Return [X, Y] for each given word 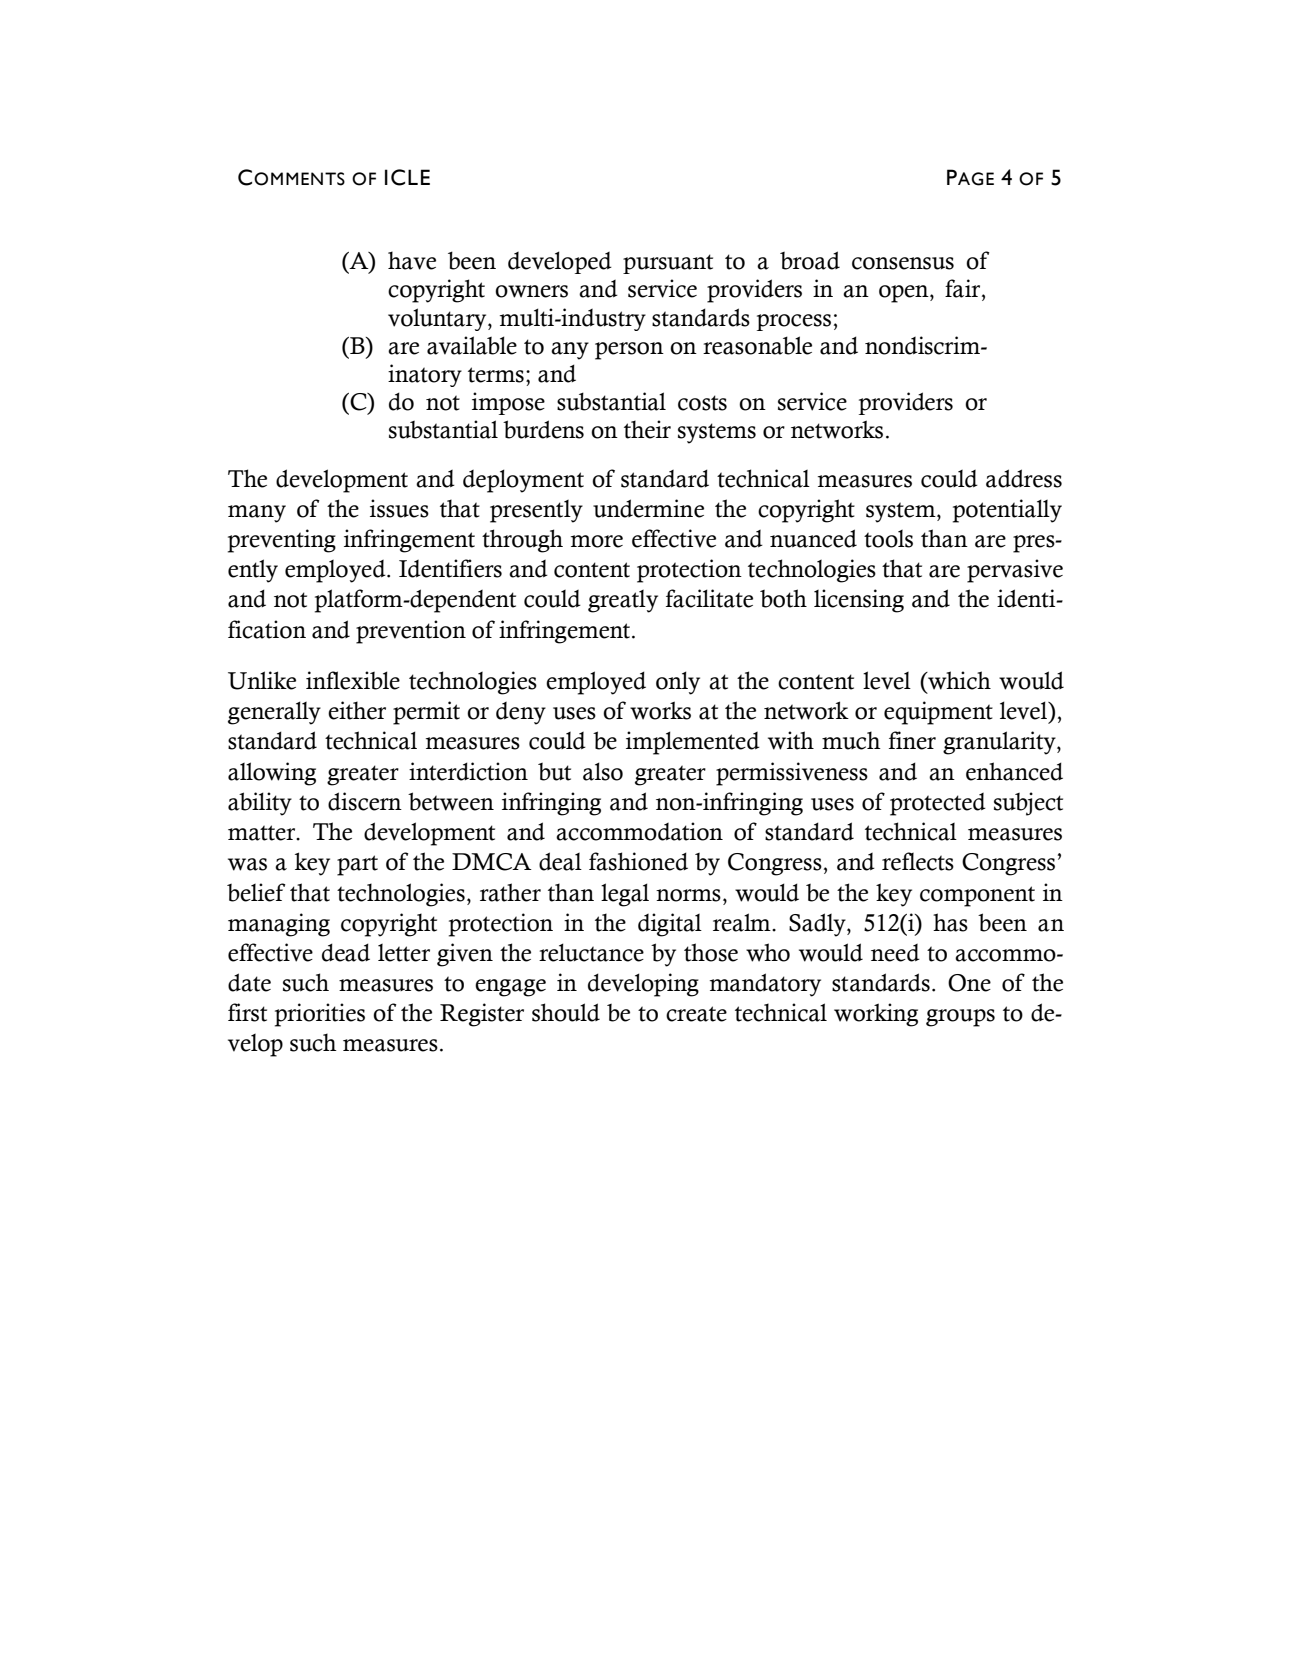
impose [508, 403]
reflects [918, 861]
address [1024, 478]
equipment [938, 713]
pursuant [668, 264]
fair [964, 288]
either [357, 710]
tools [888, 539]
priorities [320, 1015]
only [678, 683]
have [412, 260]
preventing [282, 541]
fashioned [638, 861]
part [357, 865]
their [647, 429]
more [597, 541]
